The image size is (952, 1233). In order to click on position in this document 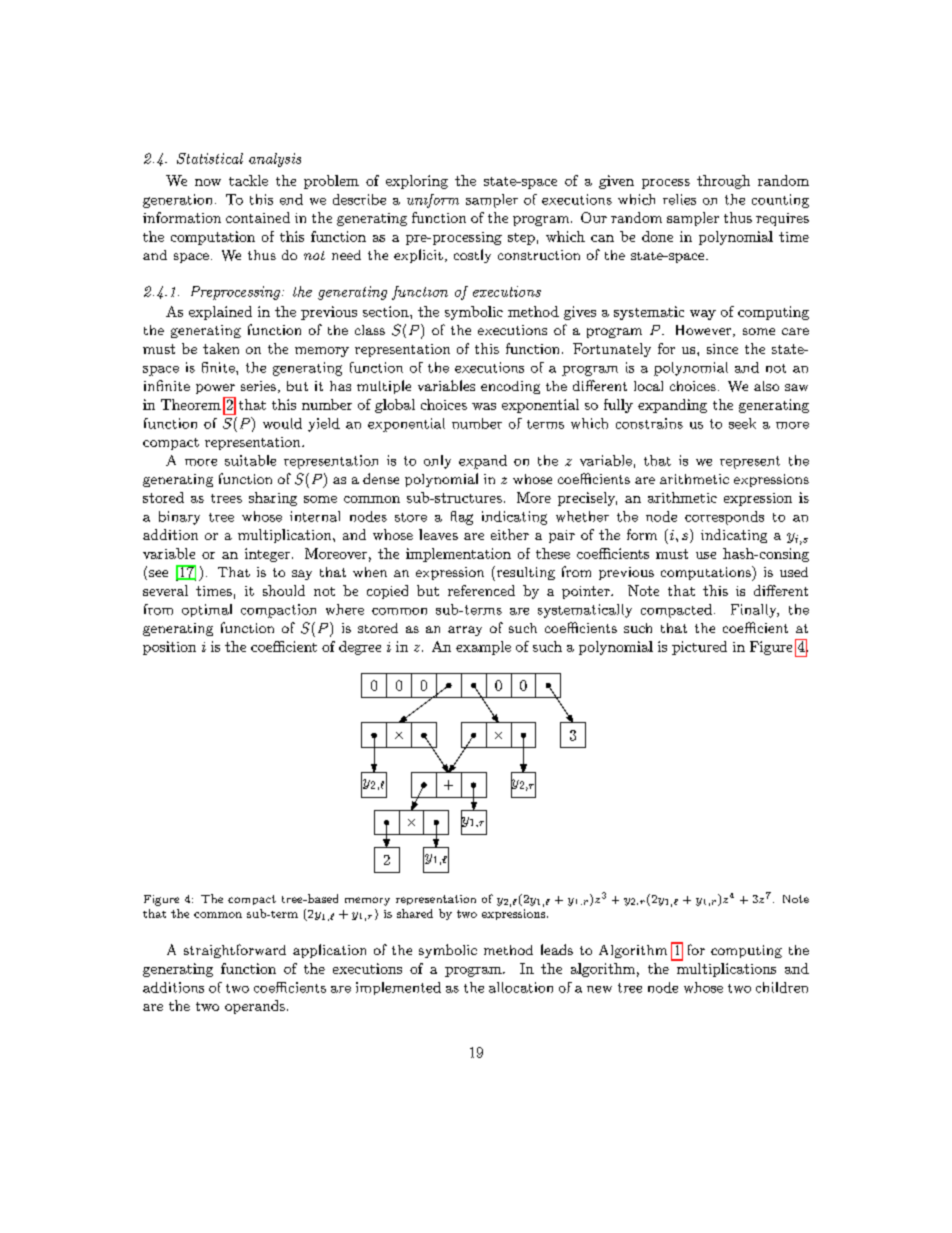, I will do `click(169, 648)`.
